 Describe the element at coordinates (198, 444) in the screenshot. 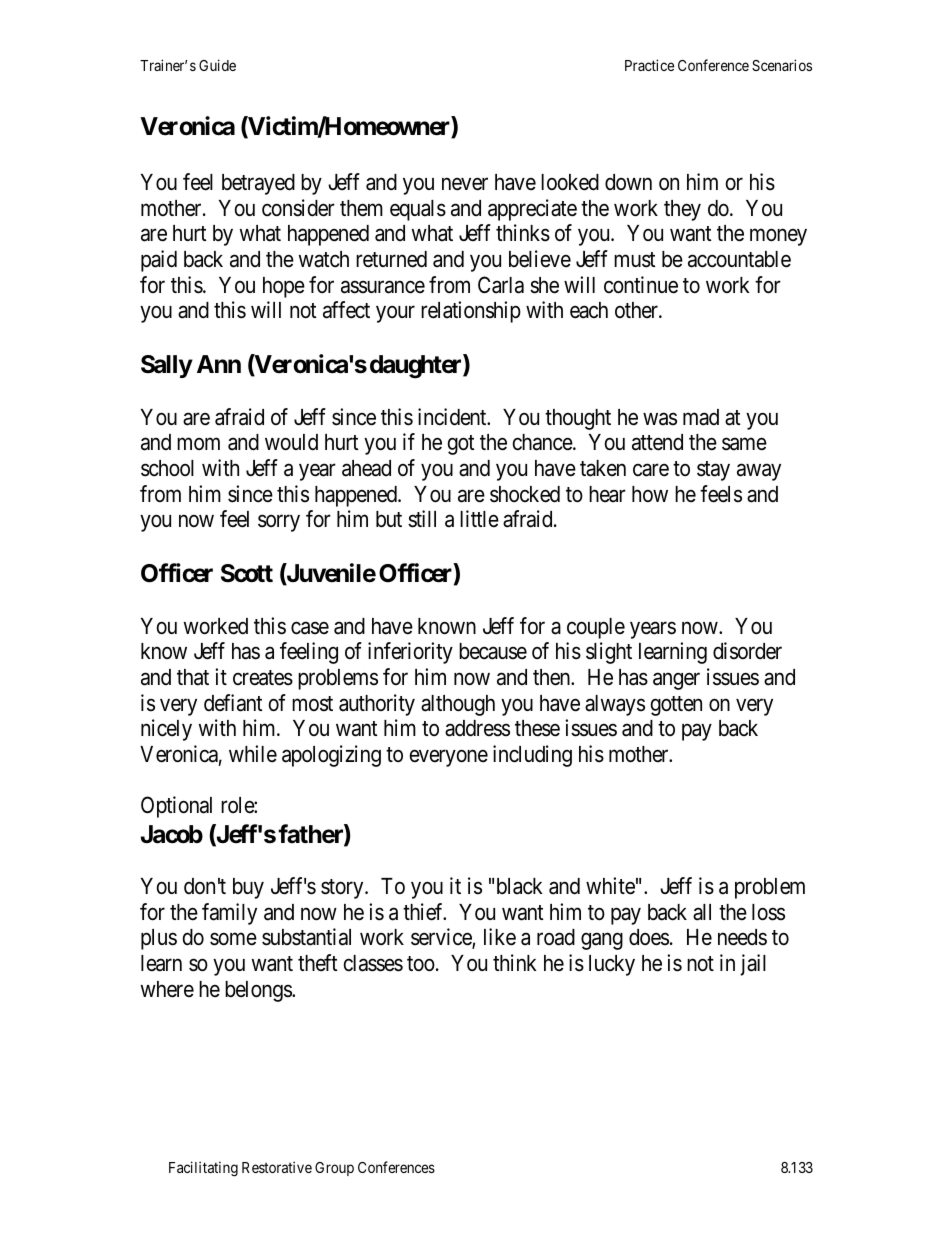

I see `mom` at that location.
